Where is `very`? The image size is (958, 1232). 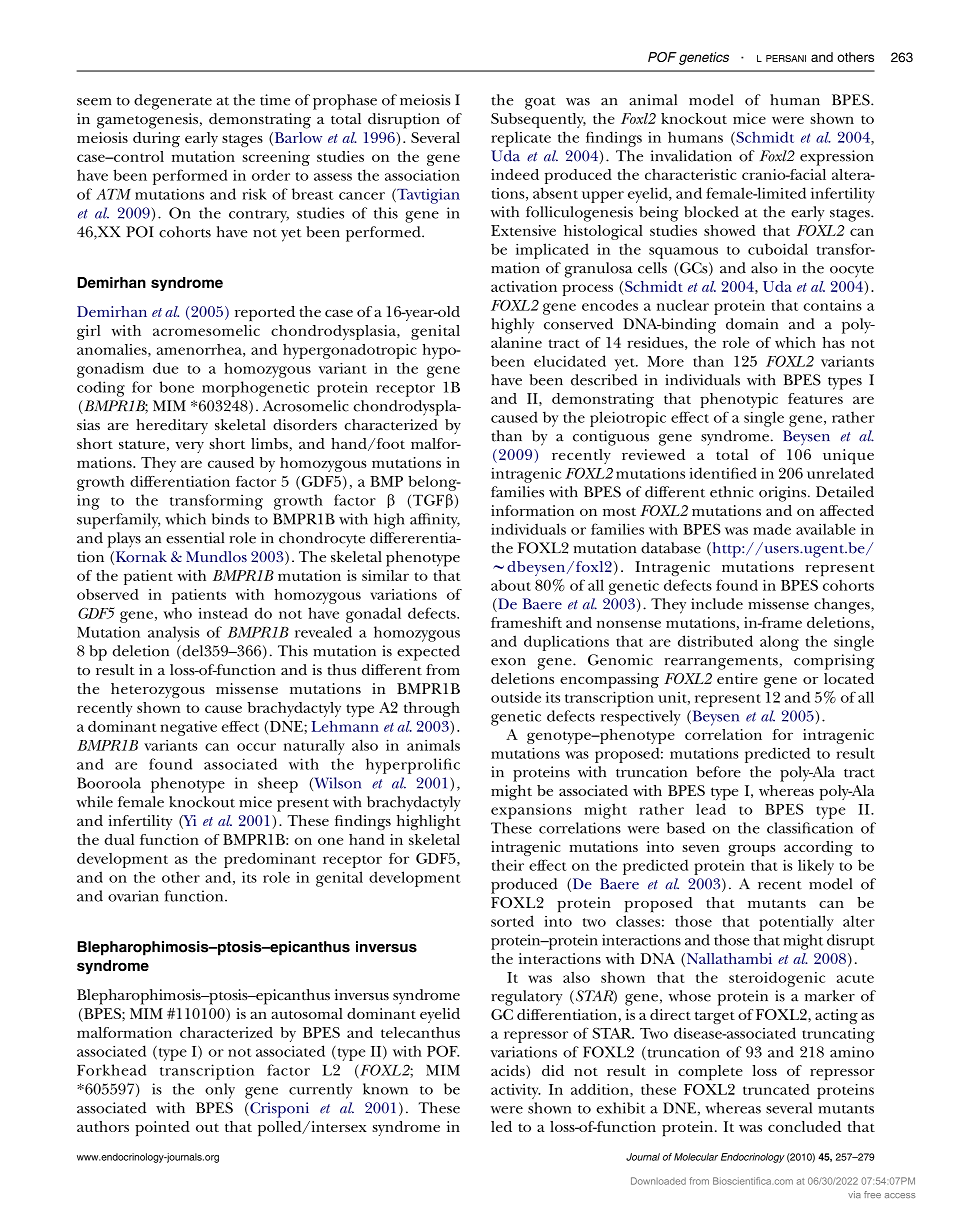
very is located at coordinates (189, 447).
